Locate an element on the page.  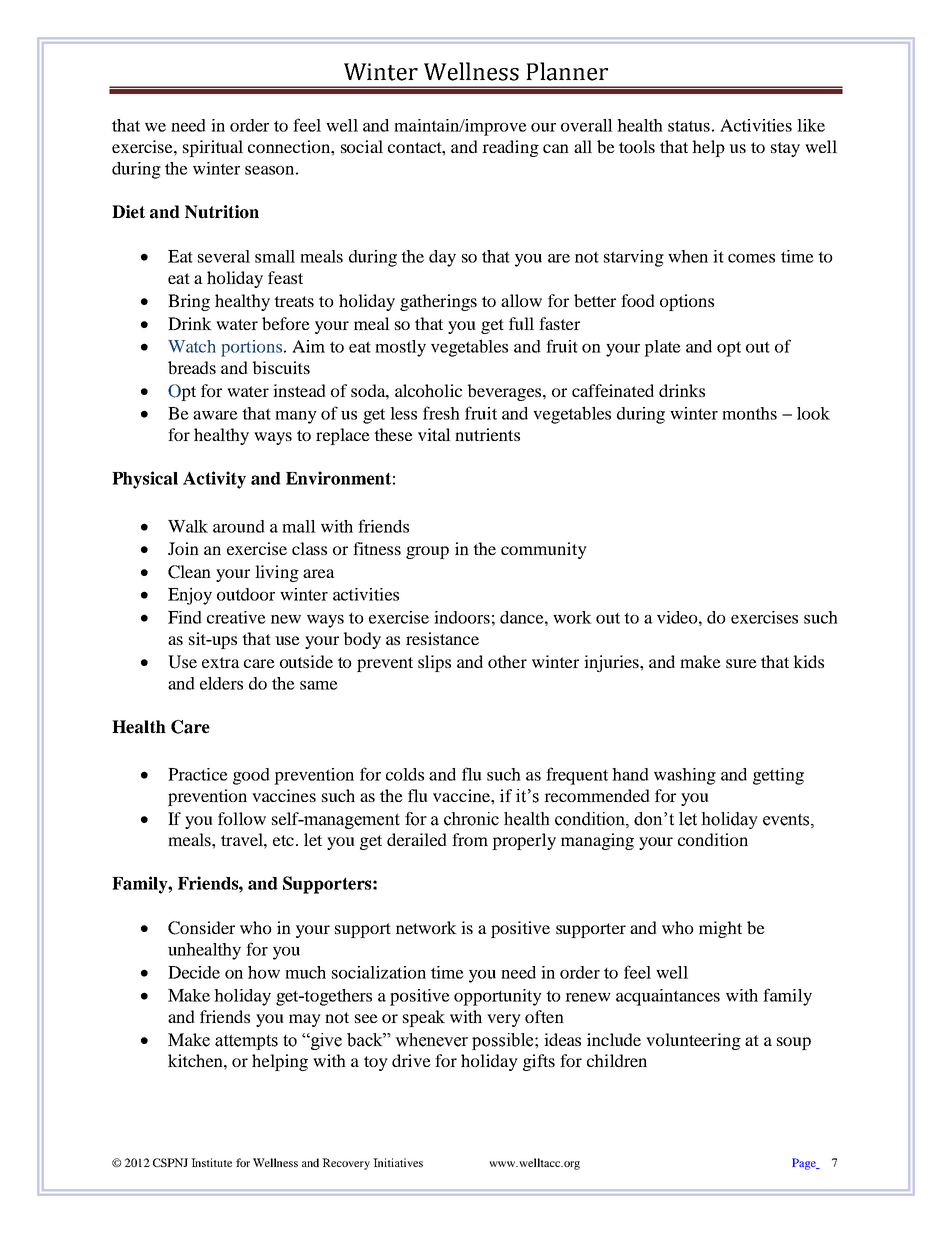
spiritual is located at coordinates (213, 148).
